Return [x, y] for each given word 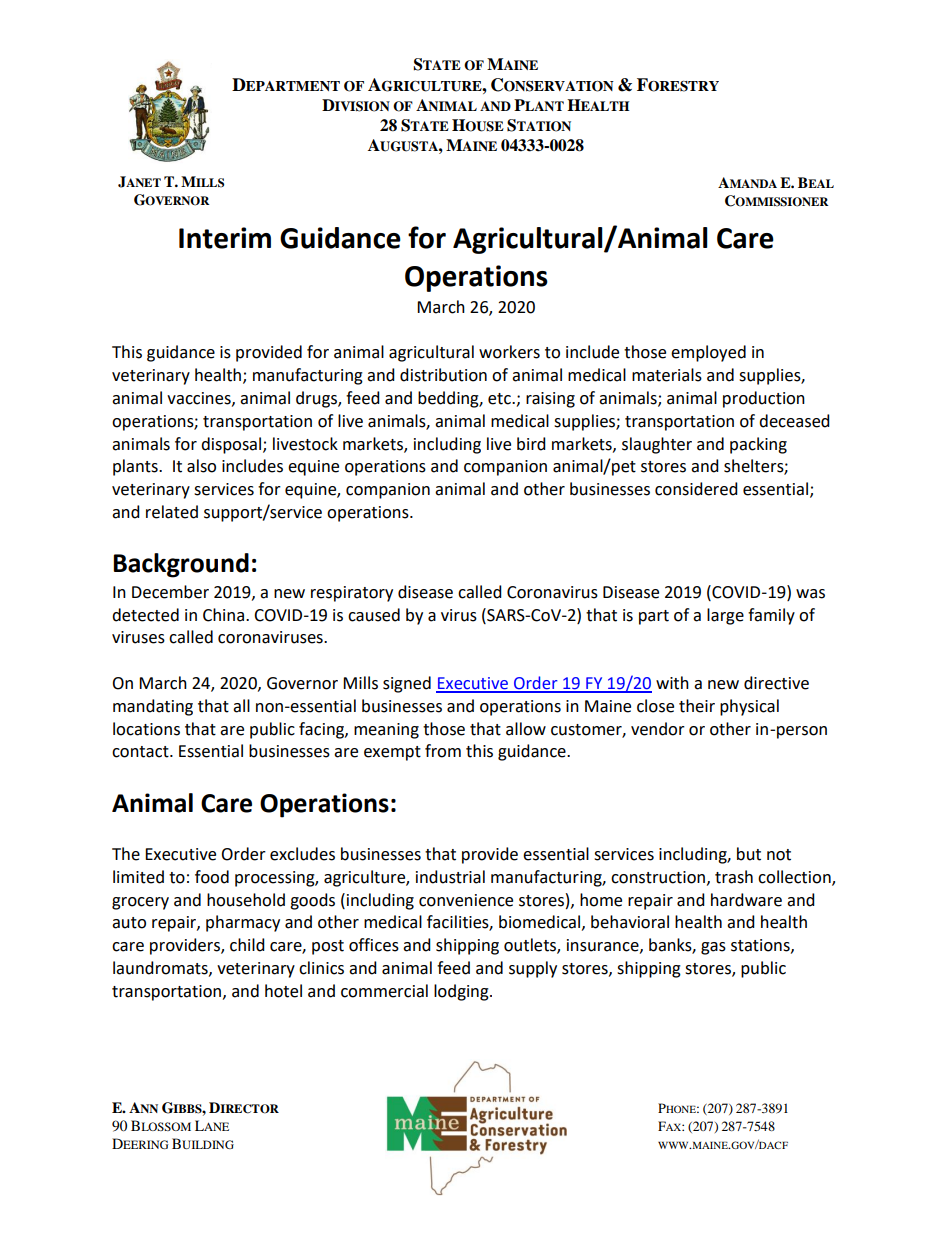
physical [749, 707]
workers [509, 352]
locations [146, 729]
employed [708, 353]
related [172, 512]
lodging [462, 992]
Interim [225, 238]
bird [531, 444]
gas [713, 948]
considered [696, 489]
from [443, 751]
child [247, 945]
